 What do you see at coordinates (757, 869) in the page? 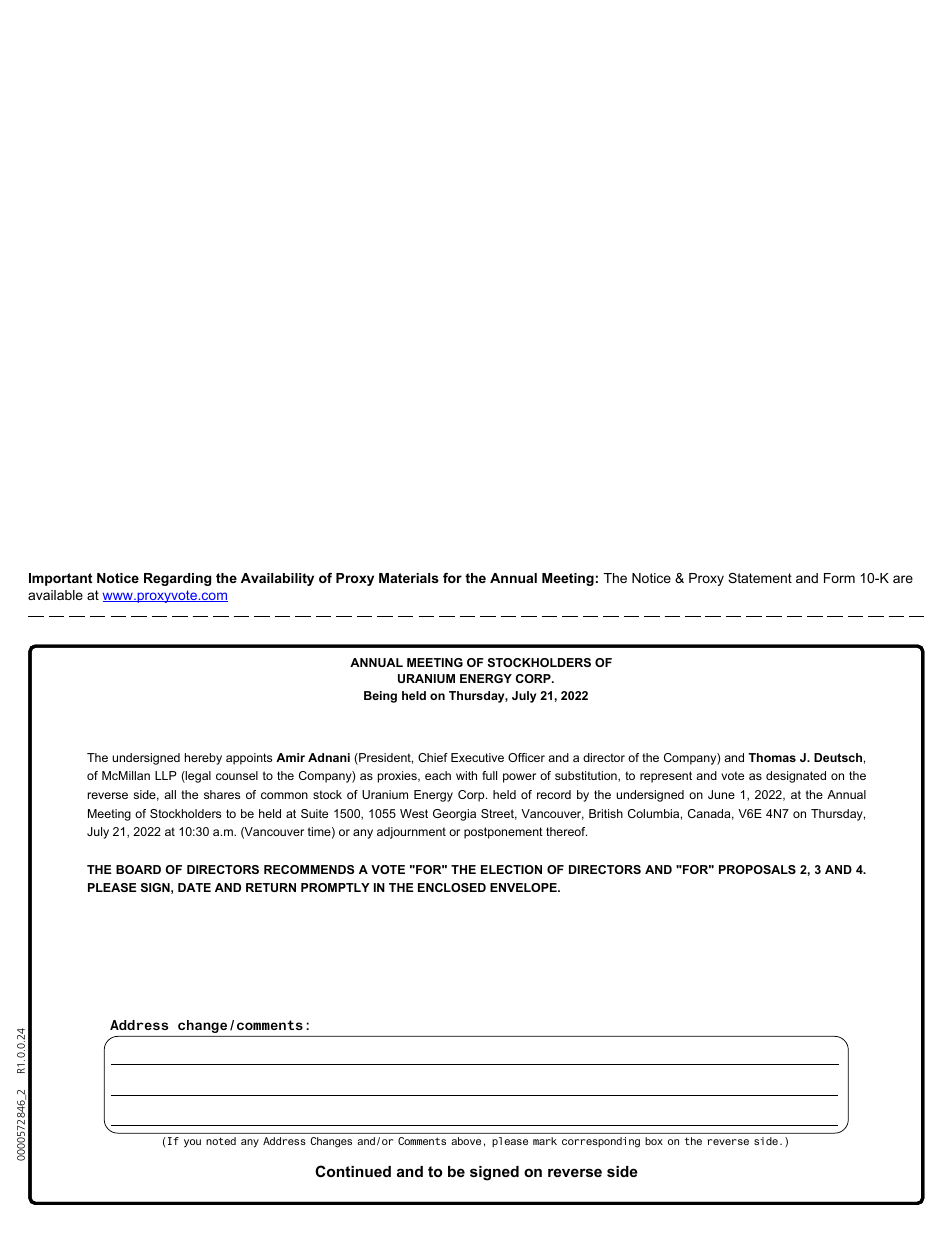
I see `PROPOSALS` at bounding box center [757, 869].
